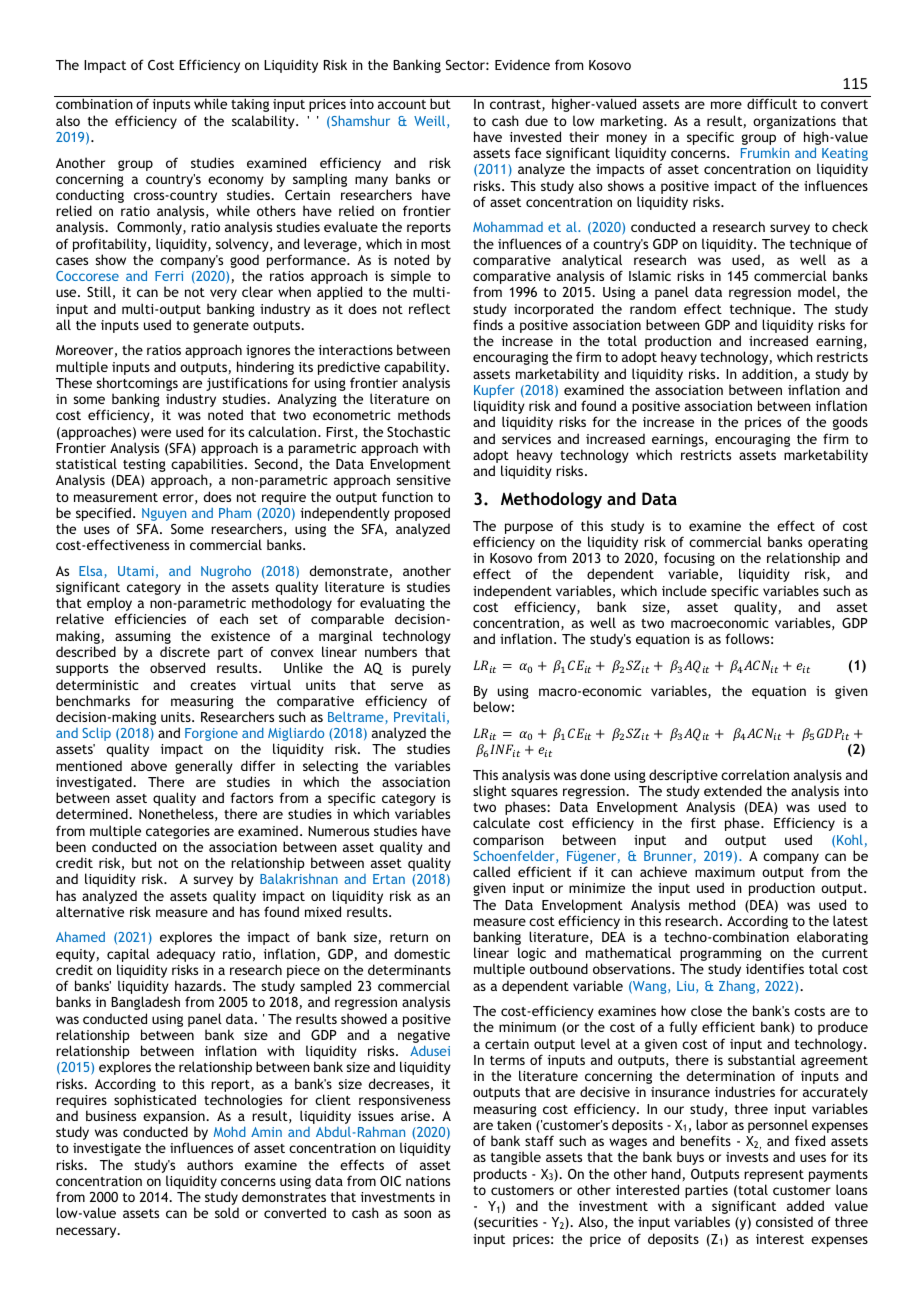 Image resolution: width=924 pixels, height=1308 pixels. Describe the element at coordinates (721, 956) in the screenshot. I see `programming` at that location.
